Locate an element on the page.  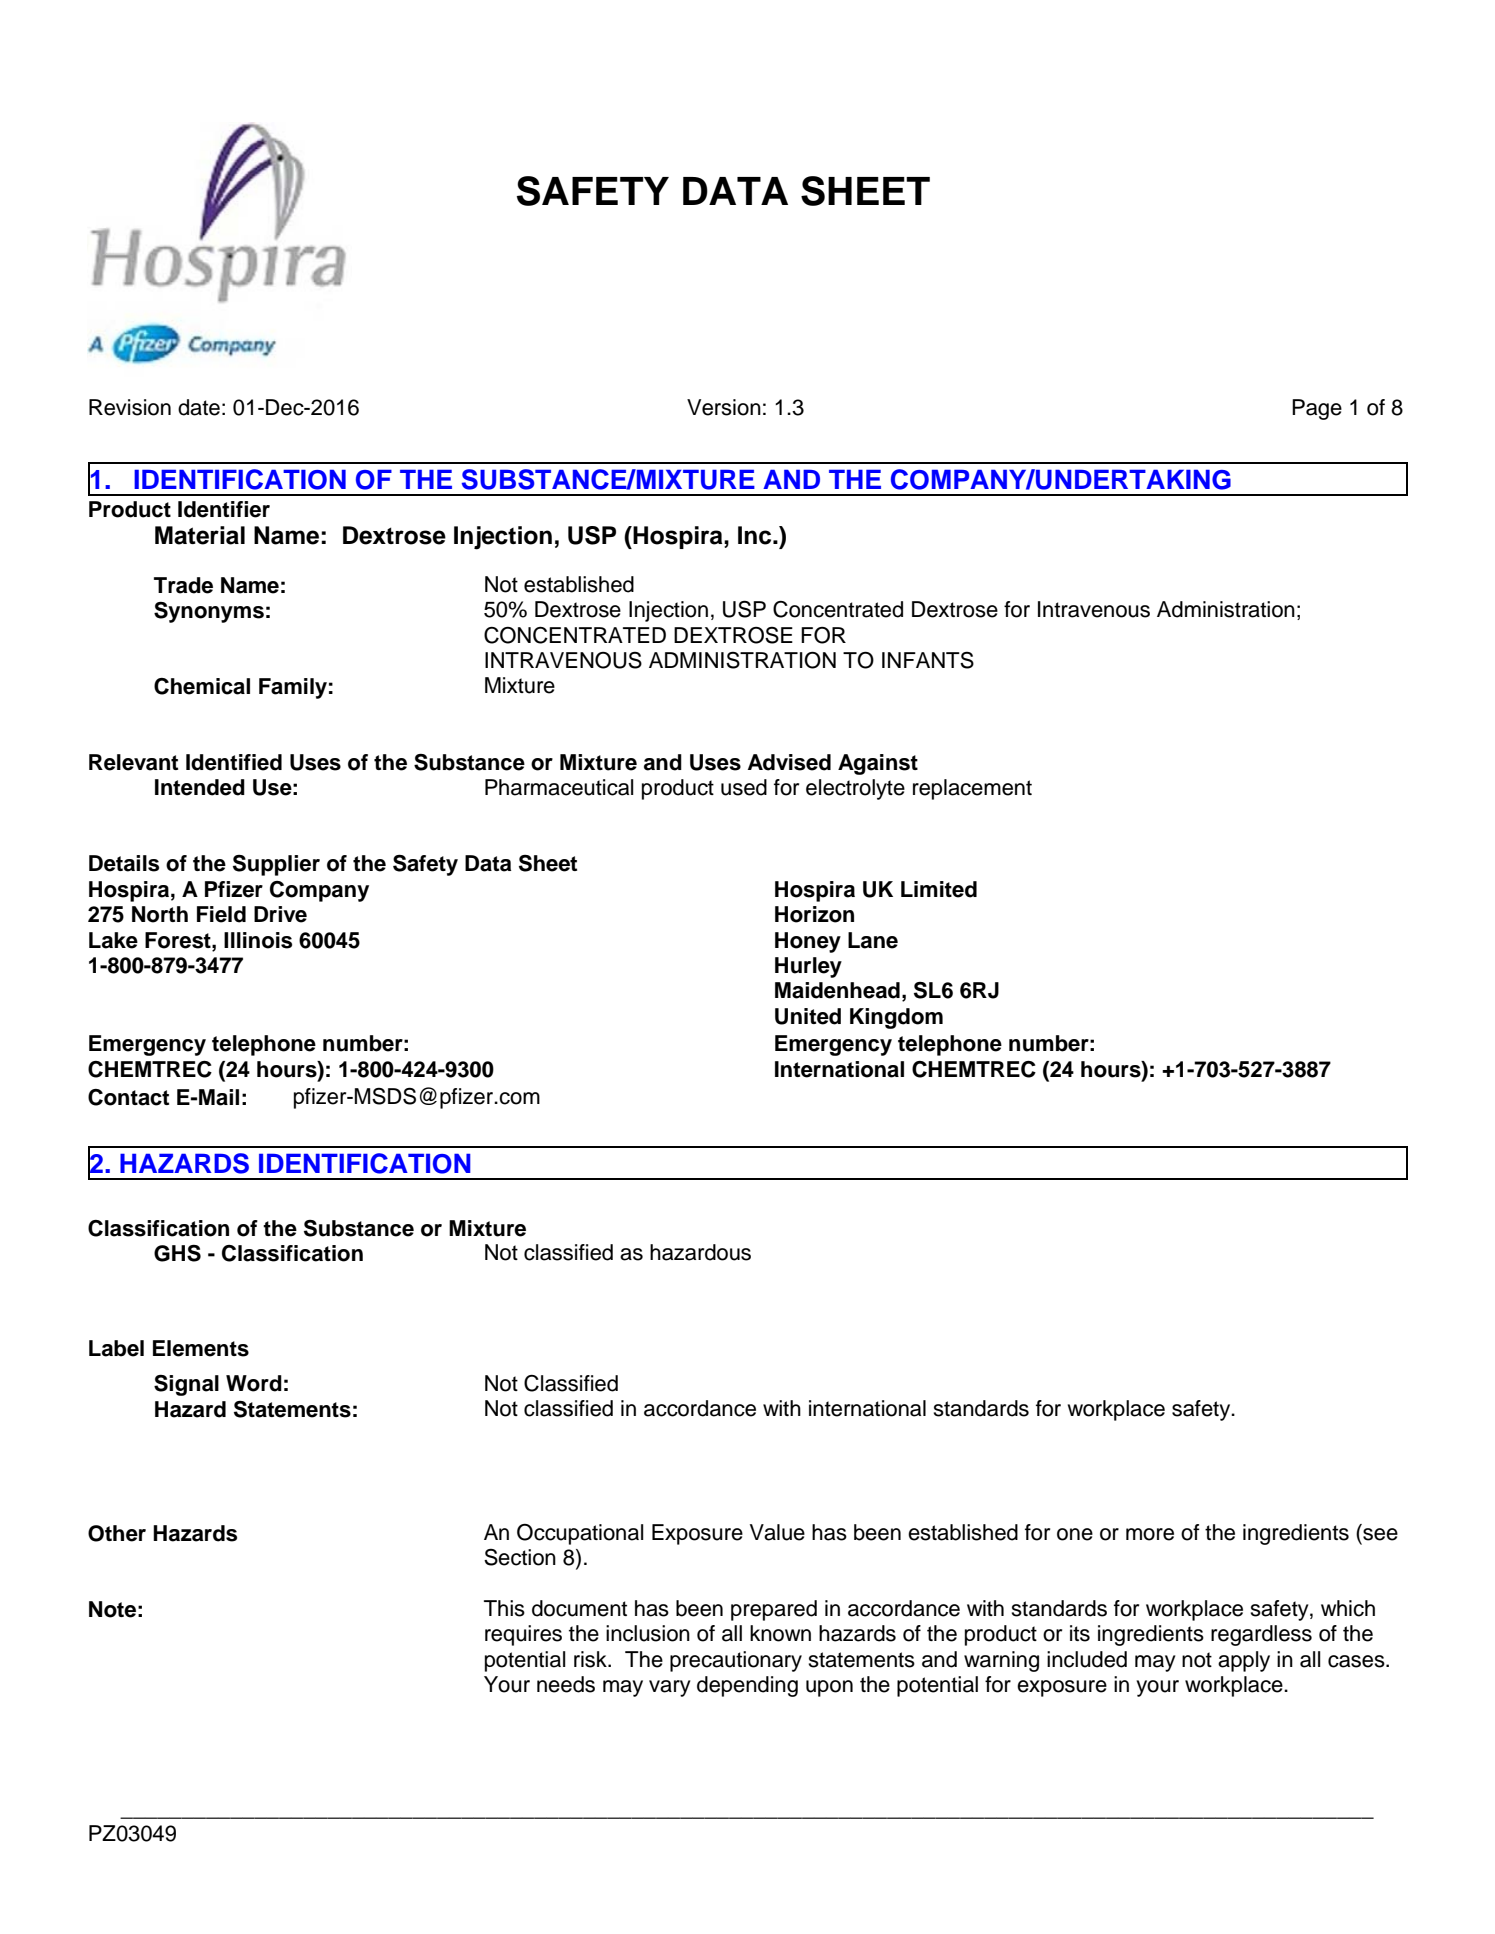
Maidenhead is located at coordinates (837, 990).
